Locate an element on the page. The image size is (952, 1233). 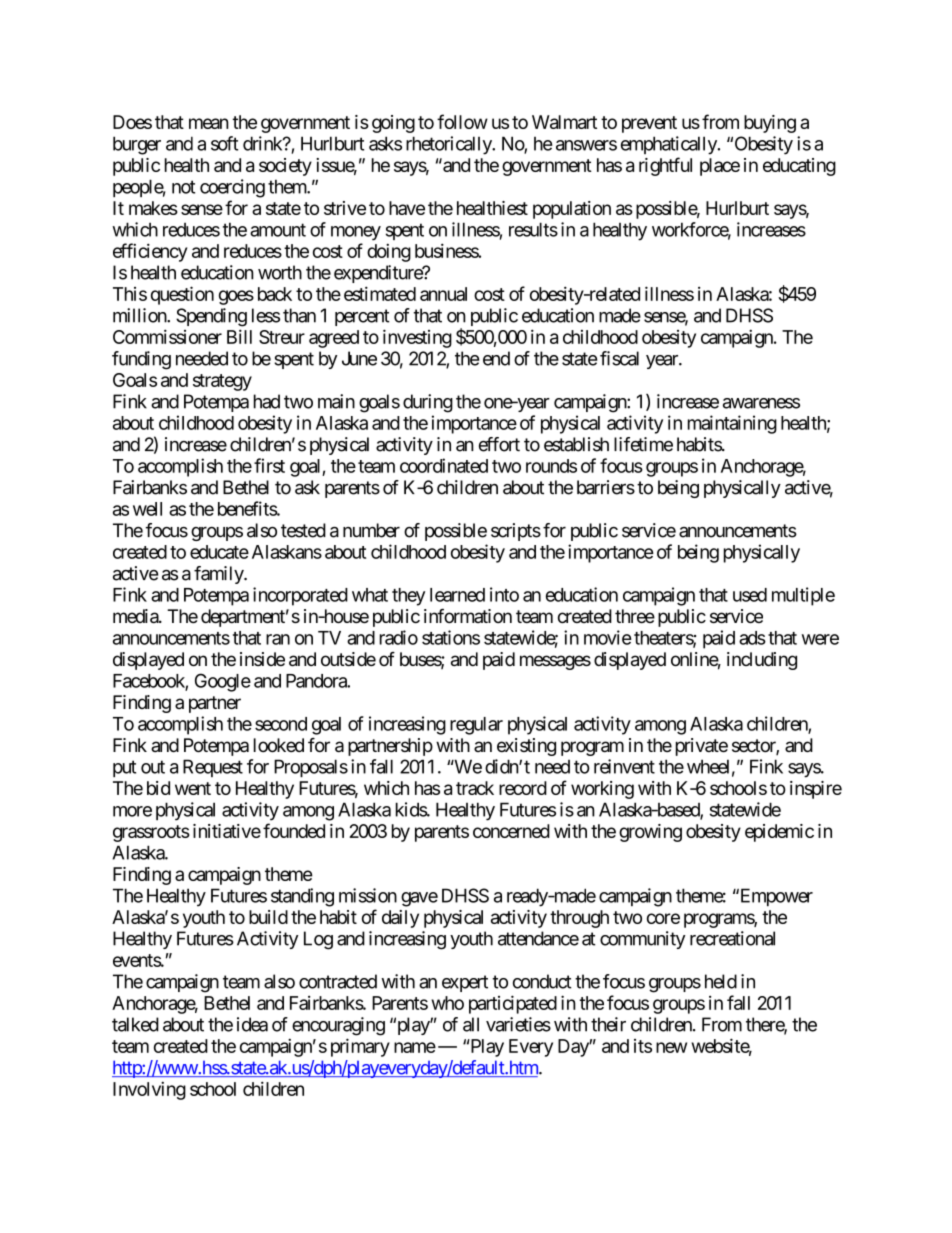
initiative is located at coordinates (227, 831).
